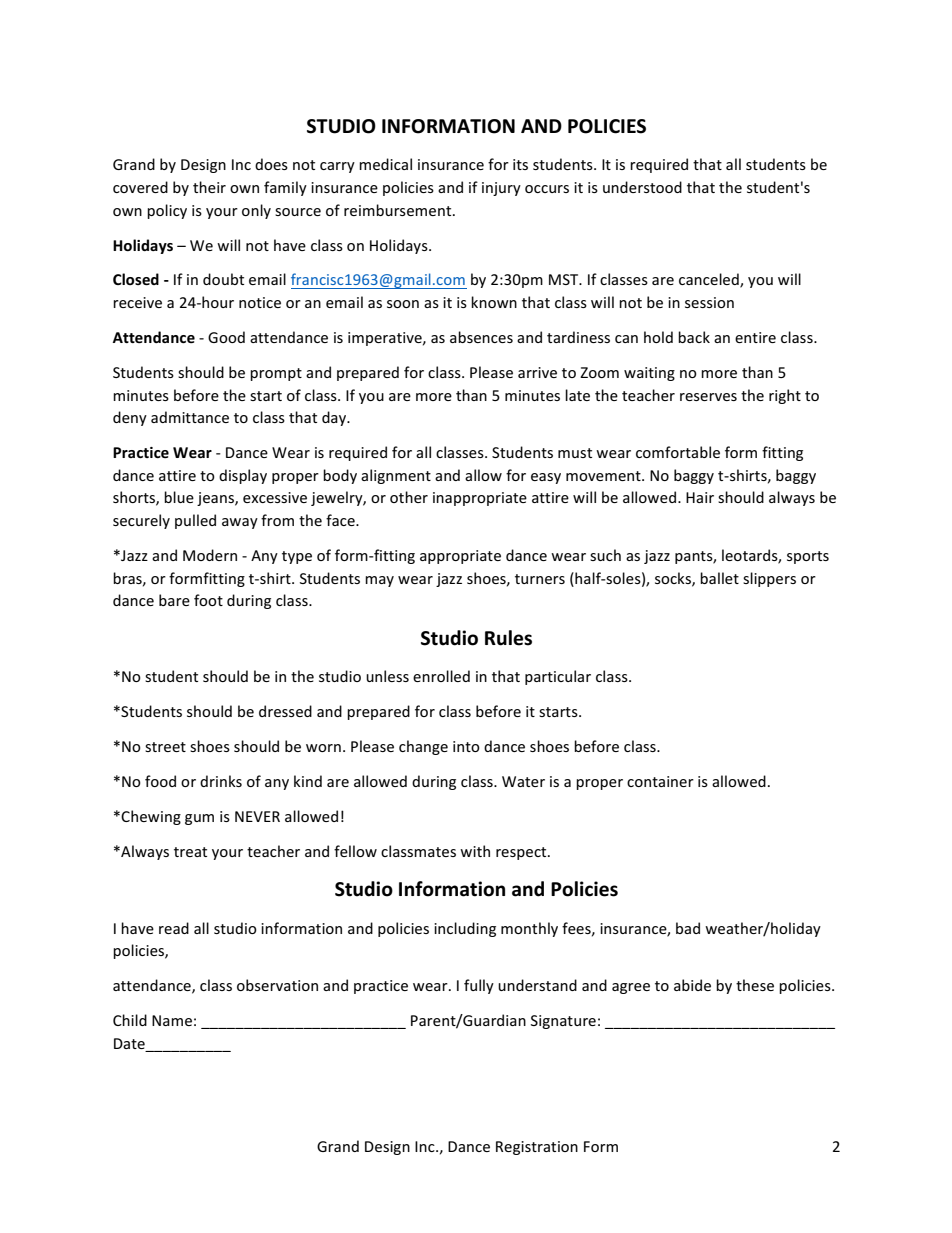  What do you see at coordinates (172, 1020) in the image?
I see `Name` at bounding box center [172, 1020].
